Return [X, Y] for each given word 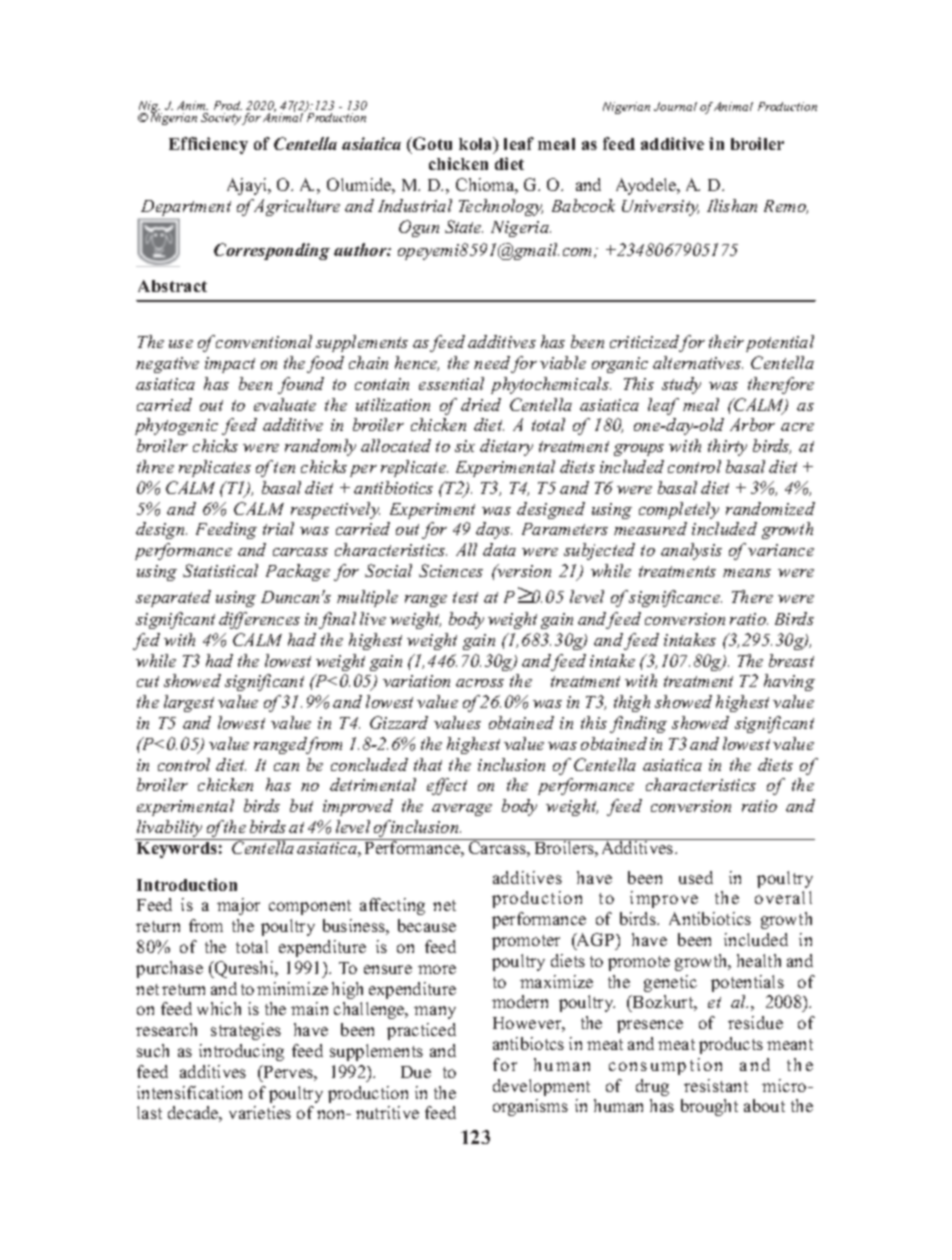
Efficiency [208, 145]
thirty [727, 447]
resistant [716, 1085]
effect [447, 786]
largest [189, 703]
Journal [675, 106]
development [541, 1087]
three [155, 466]
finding [638, 724]
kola [477, 143]
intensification [189, 1092]
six [465, 446]
